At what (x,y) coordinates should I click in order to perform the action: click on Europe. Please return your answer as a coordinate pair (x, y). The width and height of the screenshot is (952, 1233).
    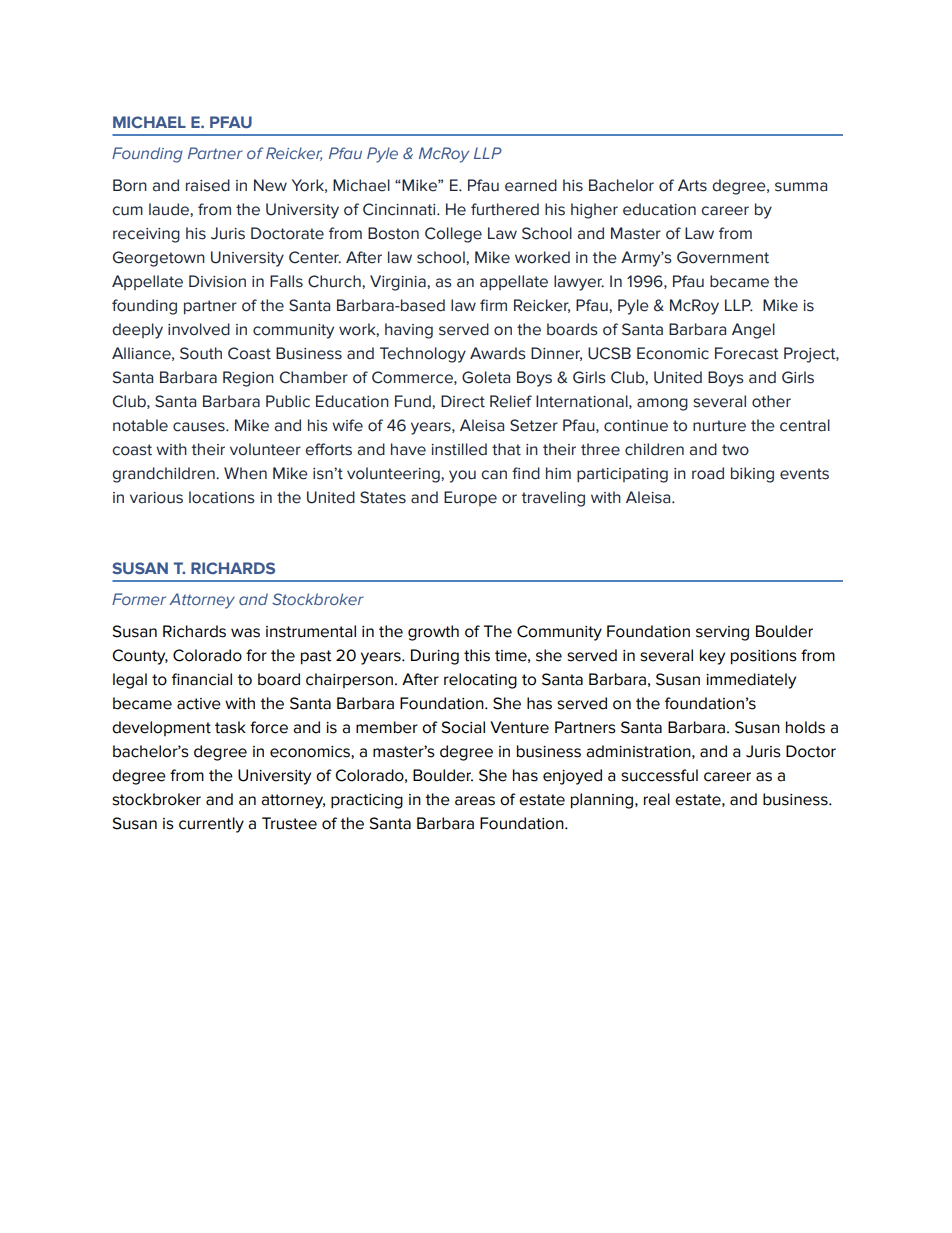
    Looking at the image, I should click on (470, 498).
